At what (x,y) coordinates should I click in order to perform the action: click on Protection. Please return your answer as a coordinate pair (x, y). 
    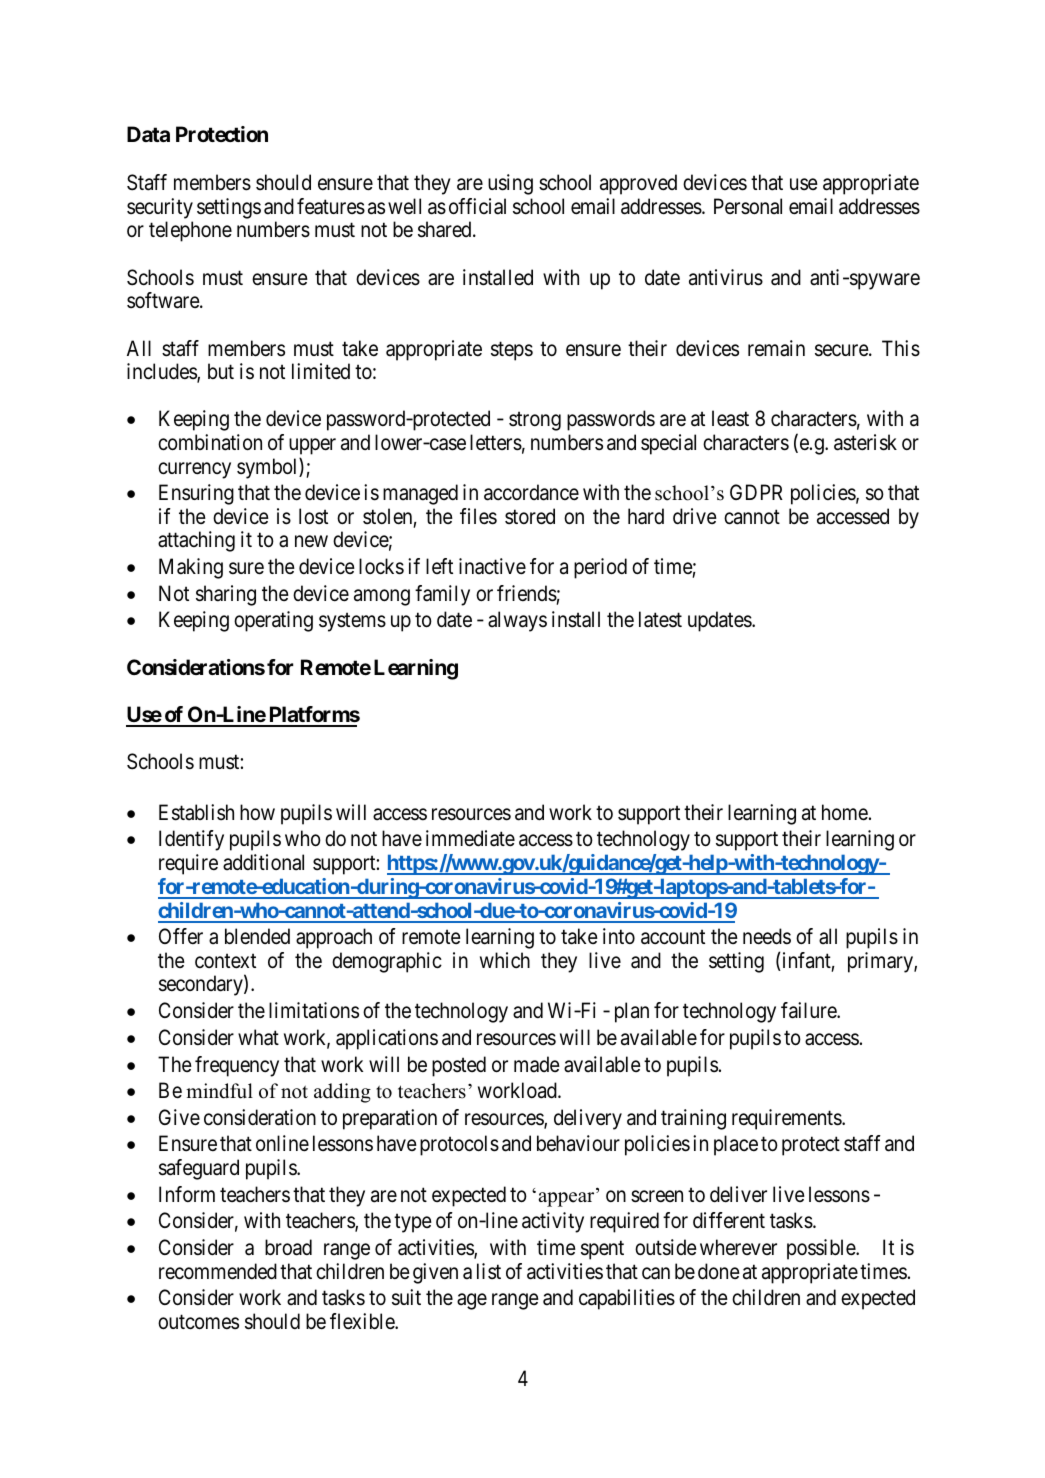
    Looking at the image, I should click on (222, 134).
